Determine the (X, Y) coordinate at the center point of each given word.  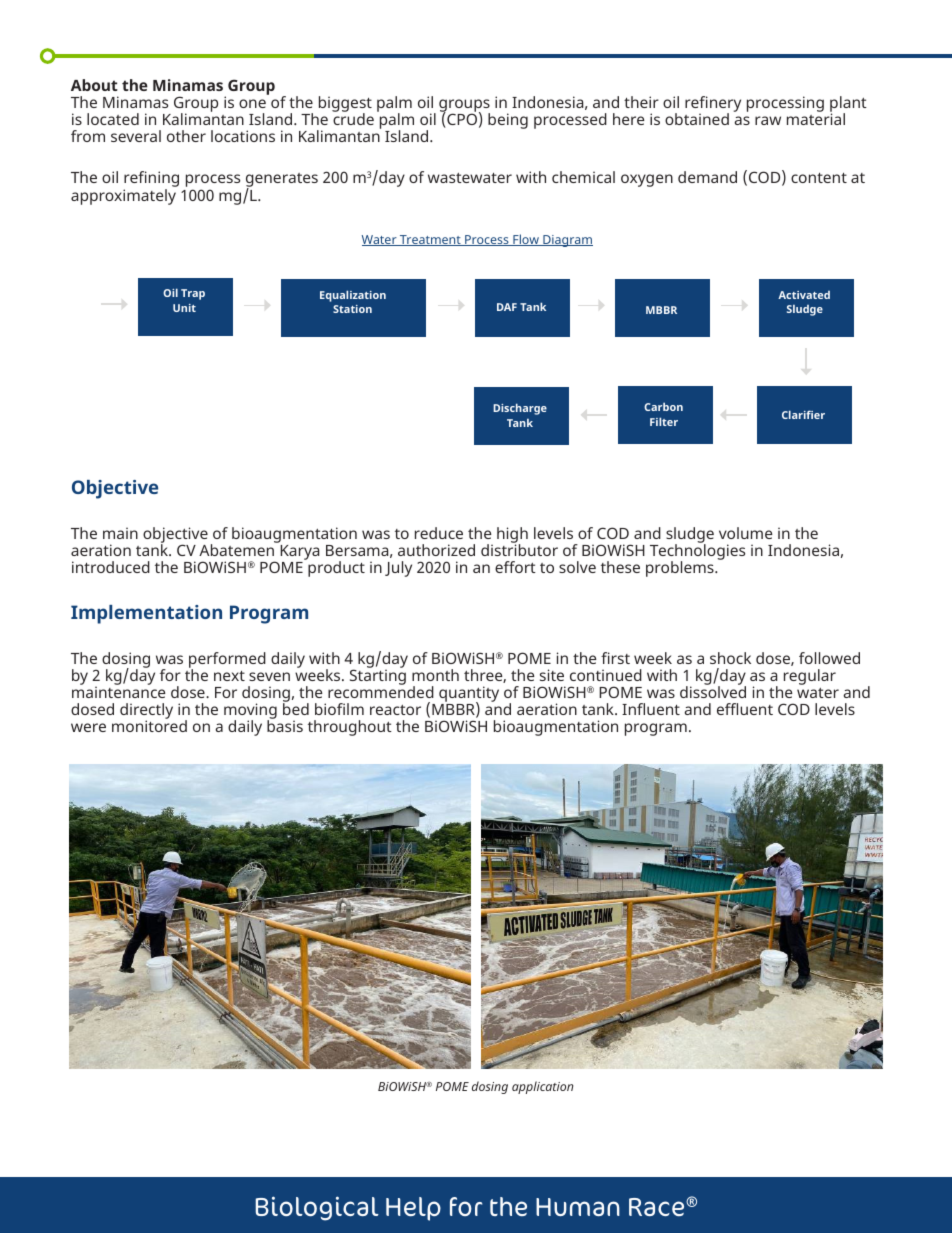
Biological (317, 1208)
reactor (395, 710)
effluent (745, 709)
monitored (149, 725)
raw (768, 120)
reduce (439, 533)
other (186, 136)
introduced (111, 567)
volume (746, 533)
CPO (461, 120)
